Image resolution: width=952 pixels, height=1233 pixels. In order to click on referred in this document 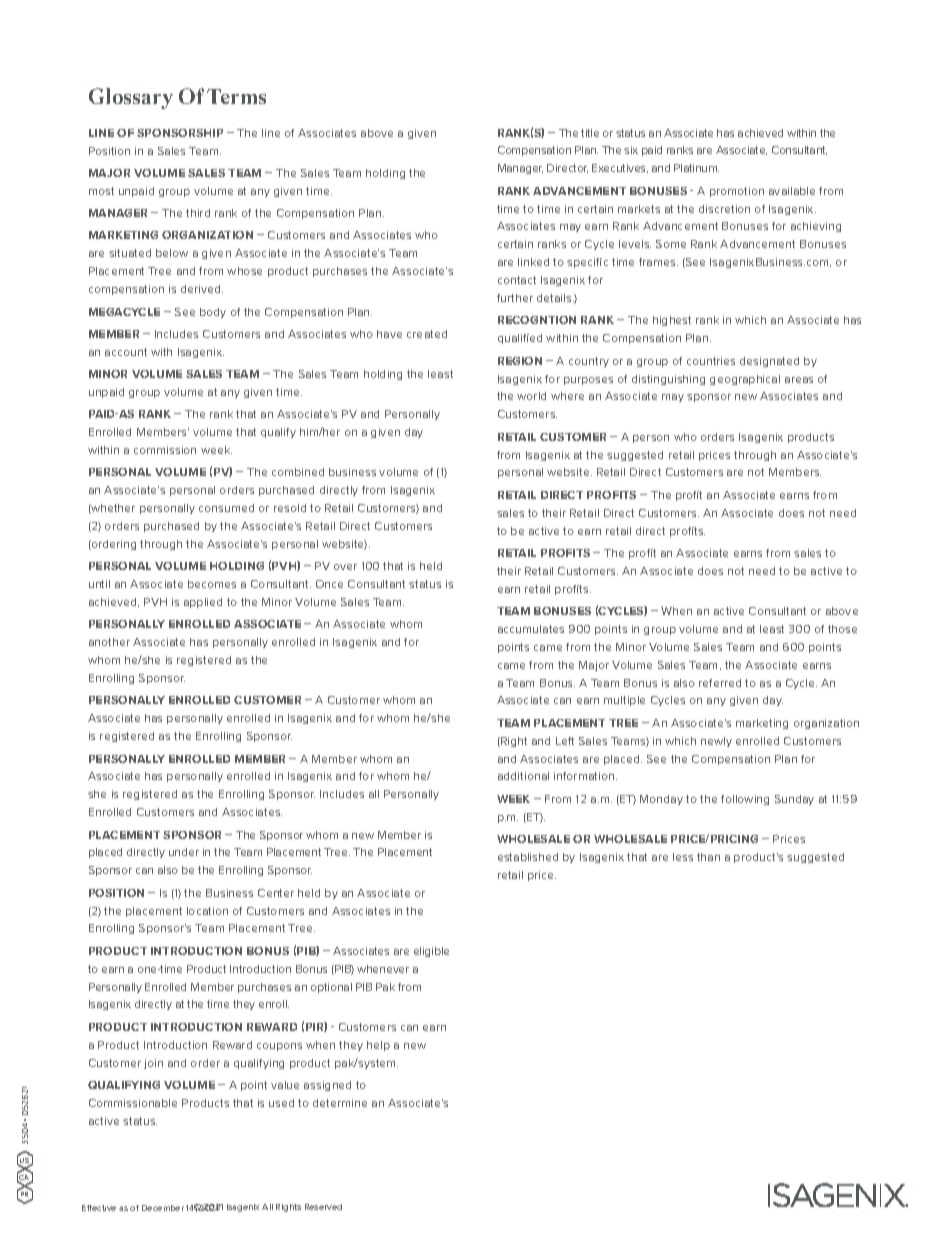, I will do `click(720, 683)`.
